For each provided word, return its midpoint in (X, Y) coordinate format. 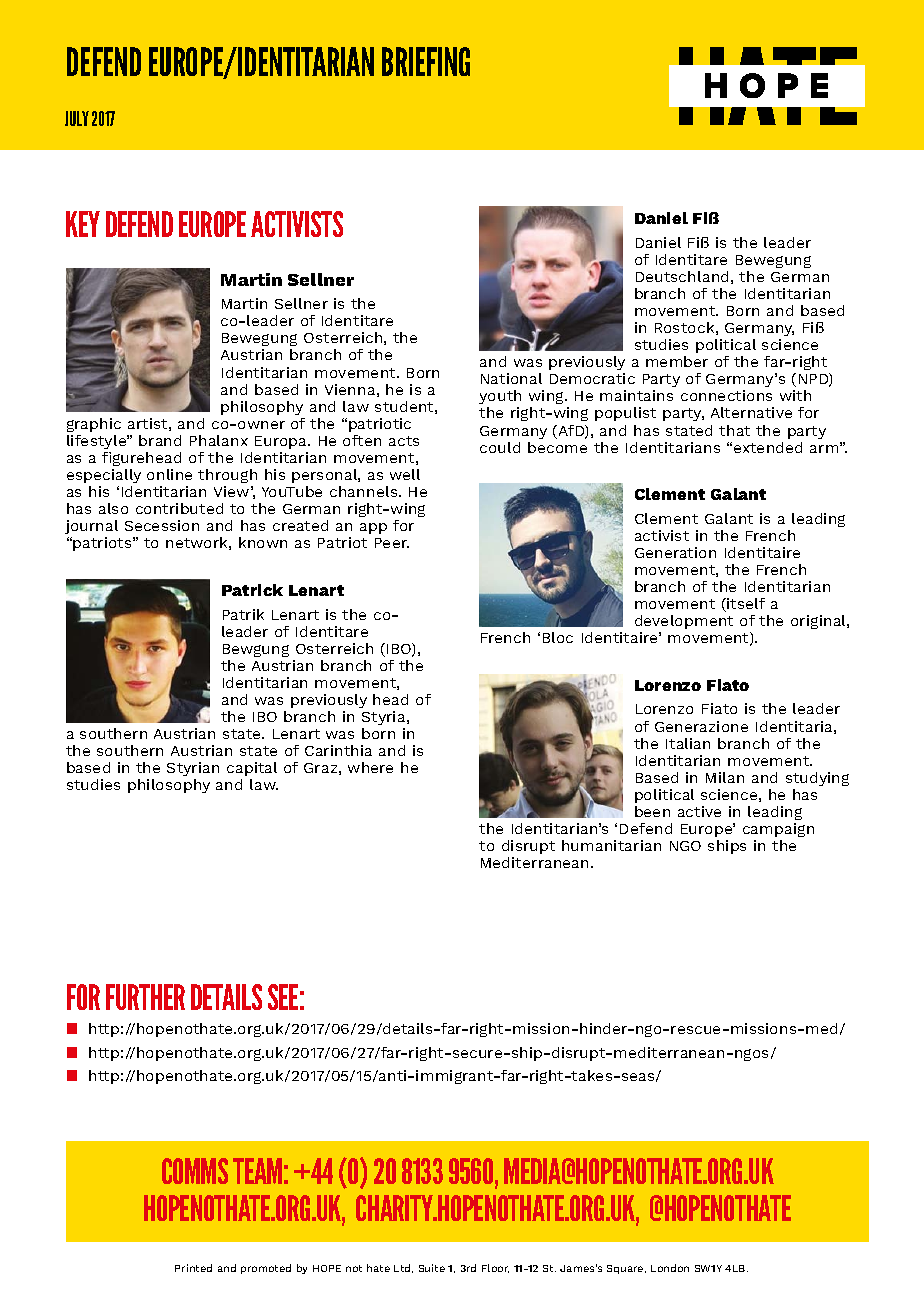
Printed (193, 1268)
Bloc (558, 637)
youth (500, 399)
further (145, 997)
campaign (778, 830)
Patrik (243, 614)
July (77, 118)
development (684, 624)
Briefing (426, 61)
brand (160, 440)
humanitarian (611, 845)
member (677, 361)
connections (726, 395)
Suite (432, 1268)
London (670, 1268)
